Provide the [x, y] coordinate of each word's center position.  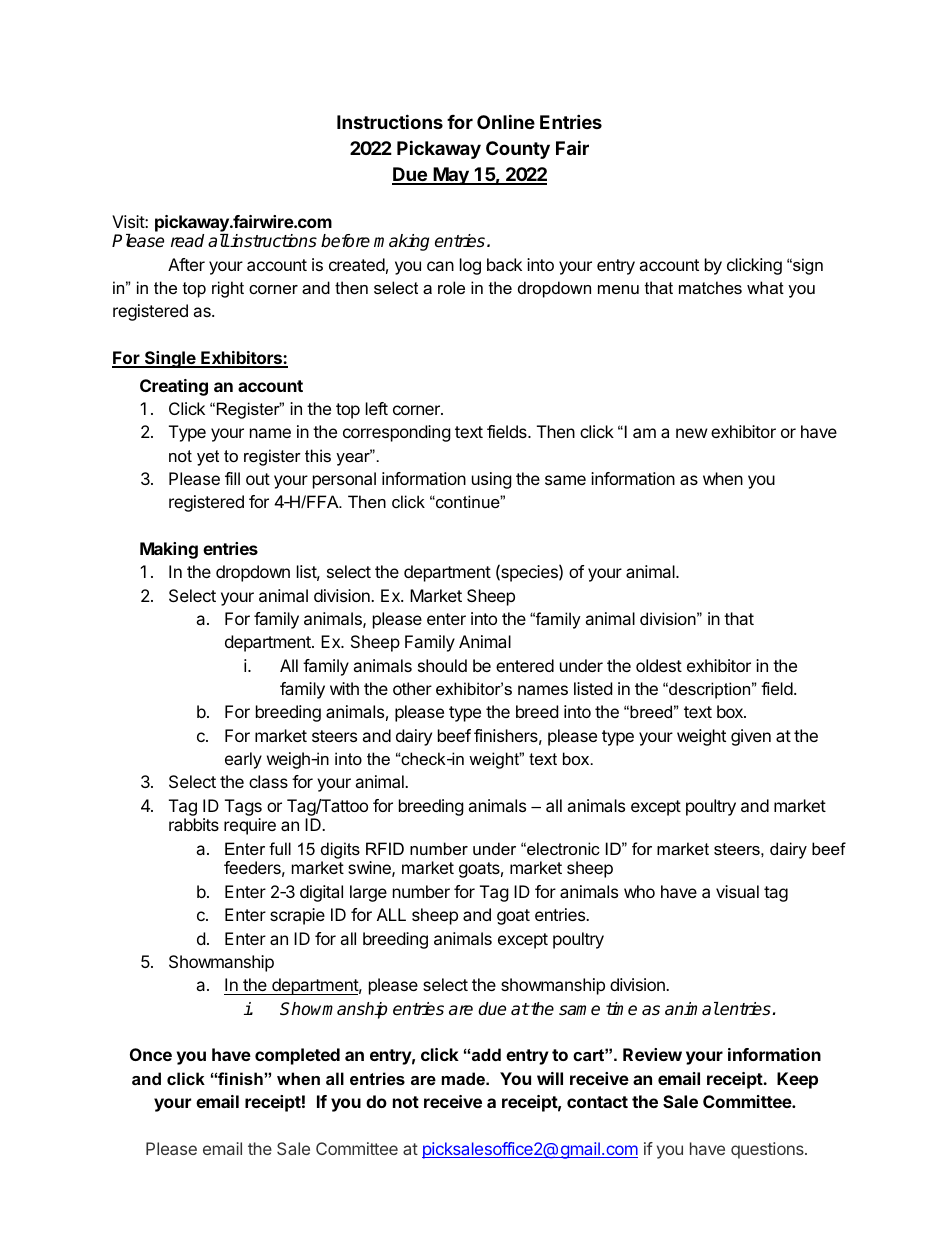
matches [710, 287]
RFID [385, 848]
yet [208, 458]
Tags [243, 807]
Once [151, 1054]
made [464, 1078]
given [751, 737]
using [492, 480]
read [187, 241]
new [692, 433]
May [451, 176]
